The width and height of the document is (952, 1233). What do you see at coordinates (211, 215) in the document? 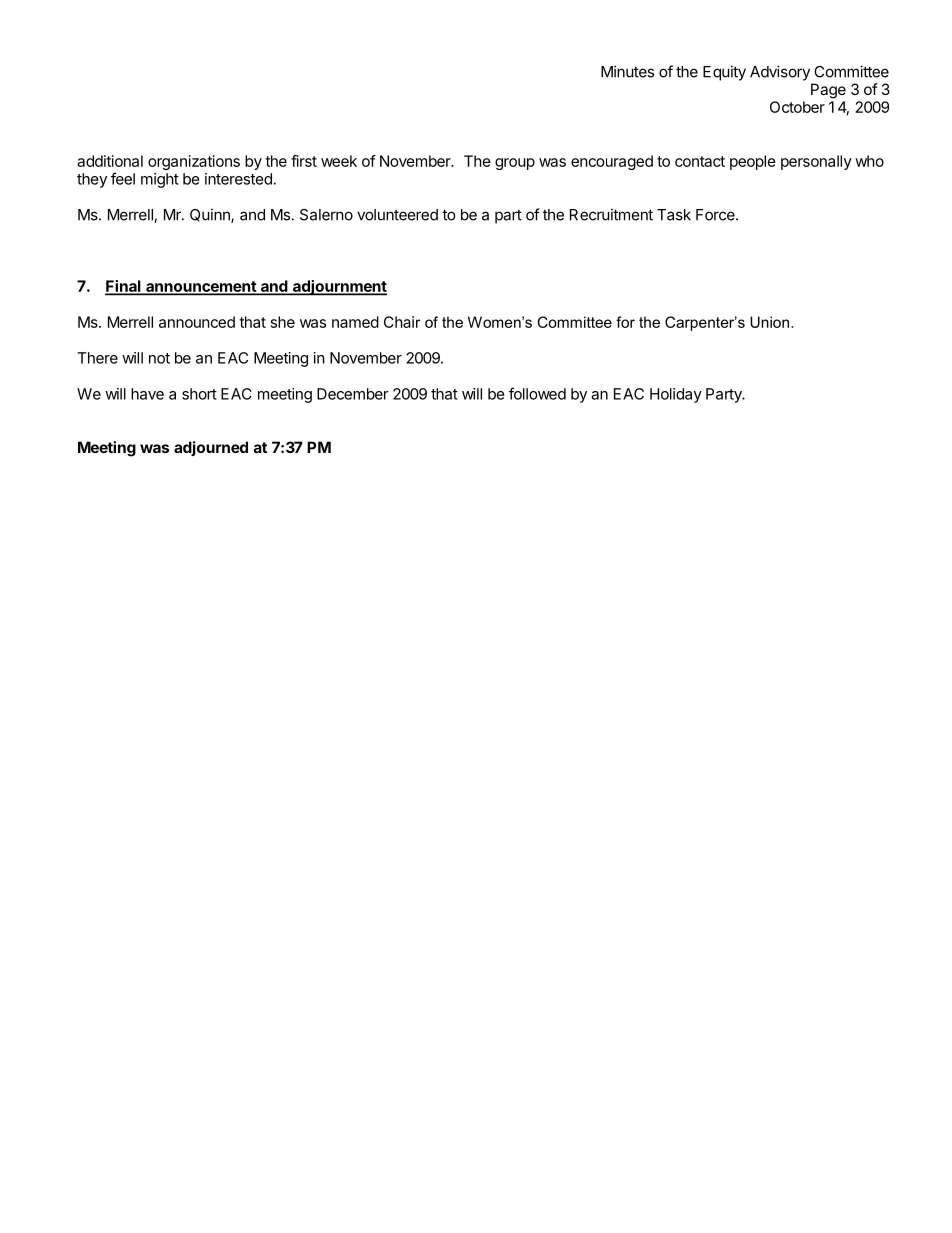
I see `Quinn` at bounding box center [211, 215].
